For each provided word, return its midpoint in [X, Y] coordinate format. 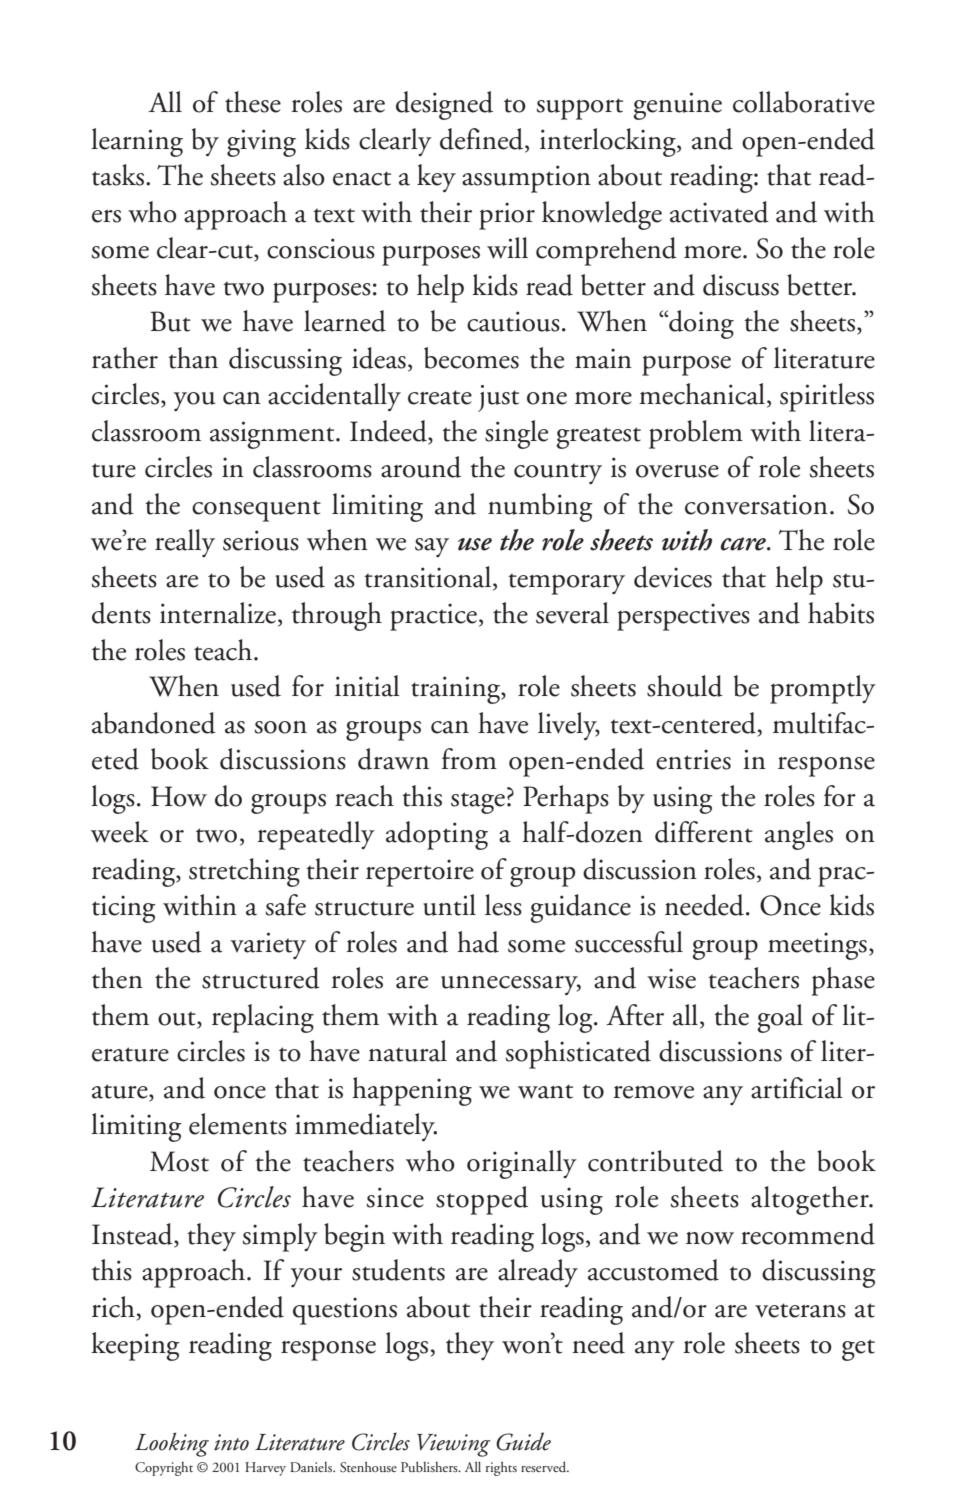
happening [412, 1091]
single [516, 434]
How [179, 796]
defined [483, 140]
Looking [172, 1444]
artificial [797, 1088]
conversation [756, 504]
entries [693, 759]
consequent [256, 511]
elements [238, 1124]
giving [261, 143]
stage [478, 803]
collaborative [804, 102]
